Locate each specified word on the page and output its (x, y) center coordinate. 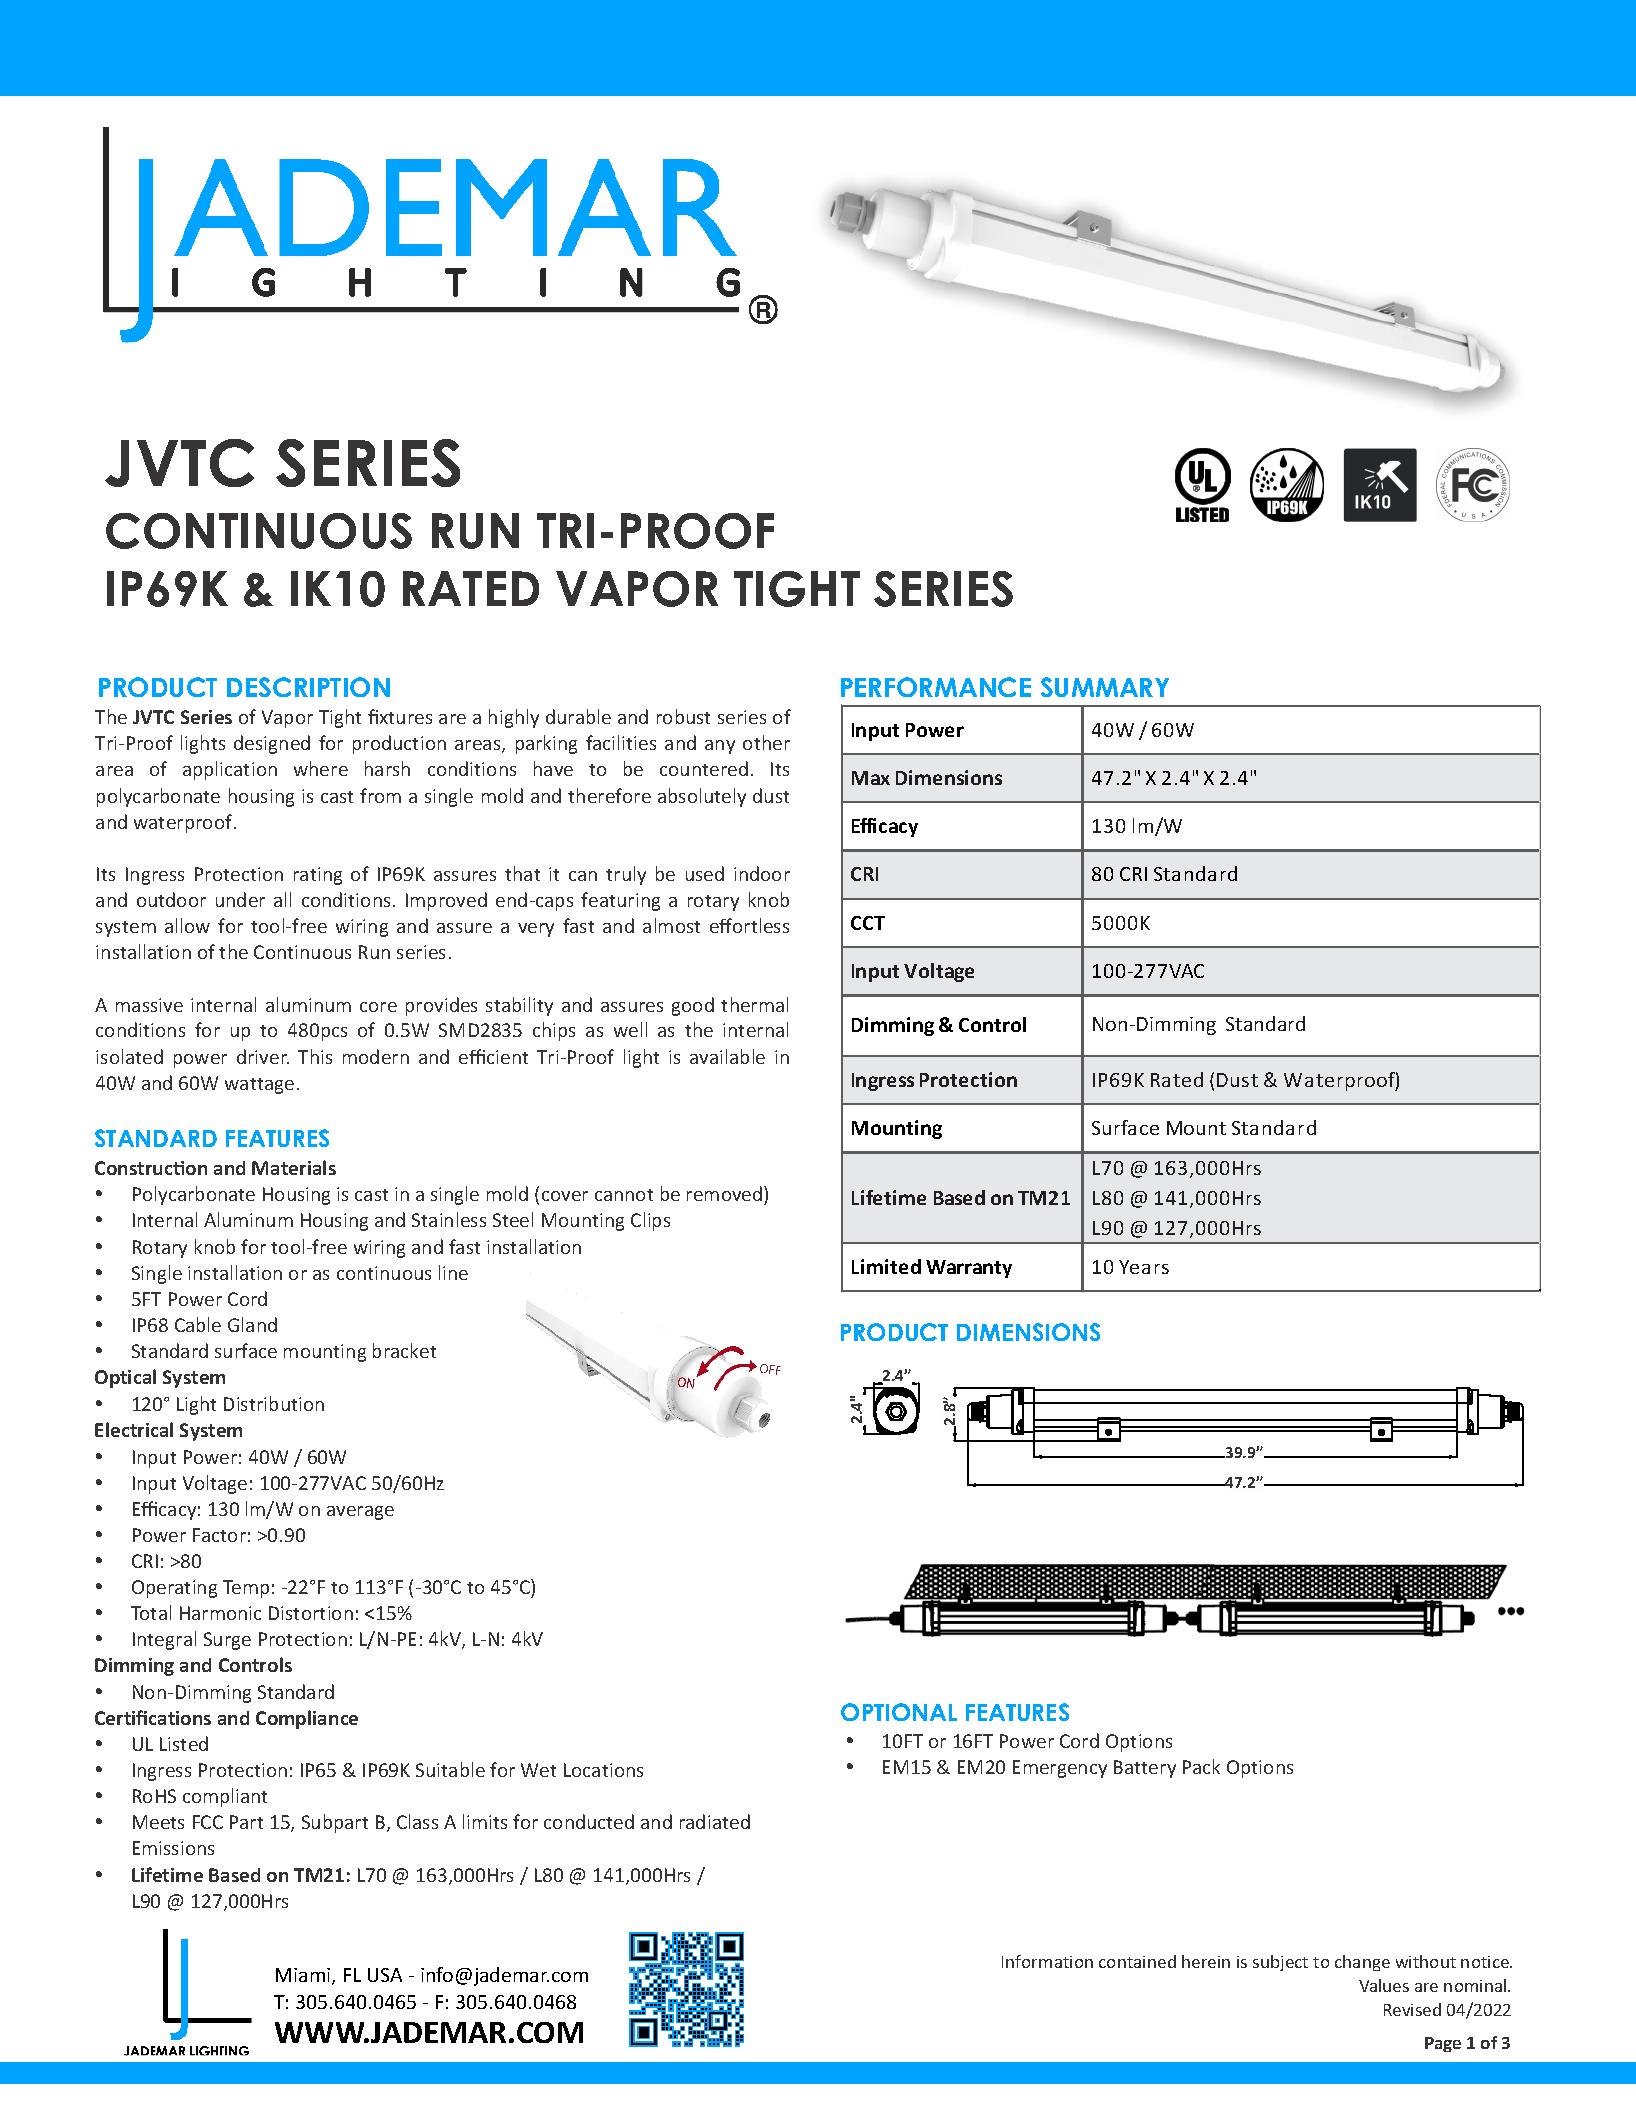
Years (1144, 1267)
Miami (304, 1976)
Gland (252, 1324)
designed (272, 744)
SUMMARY (1105, 687)
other (766, 742)
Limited (886, 1266)
